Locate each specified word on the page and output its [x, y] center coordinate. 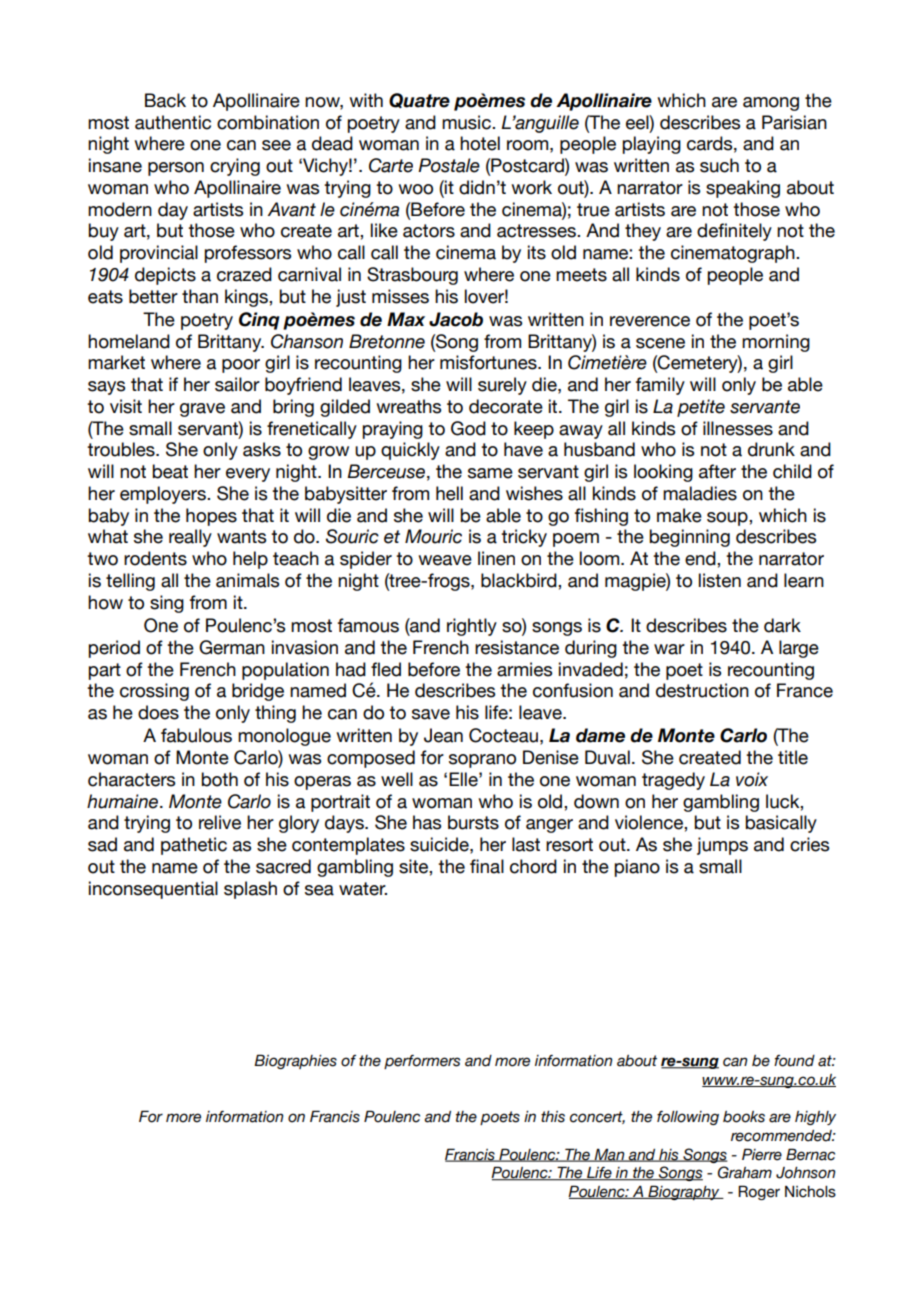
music [467, 122]
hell [449, 493]
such [719, 165]
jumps [722, 846]
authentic [173, 122]
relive [220, 822]
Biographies [295, 1061]
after [717, 471]
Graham [745, 1172]
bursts [473, 822]
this [553, 1117]
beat [170, 471]
